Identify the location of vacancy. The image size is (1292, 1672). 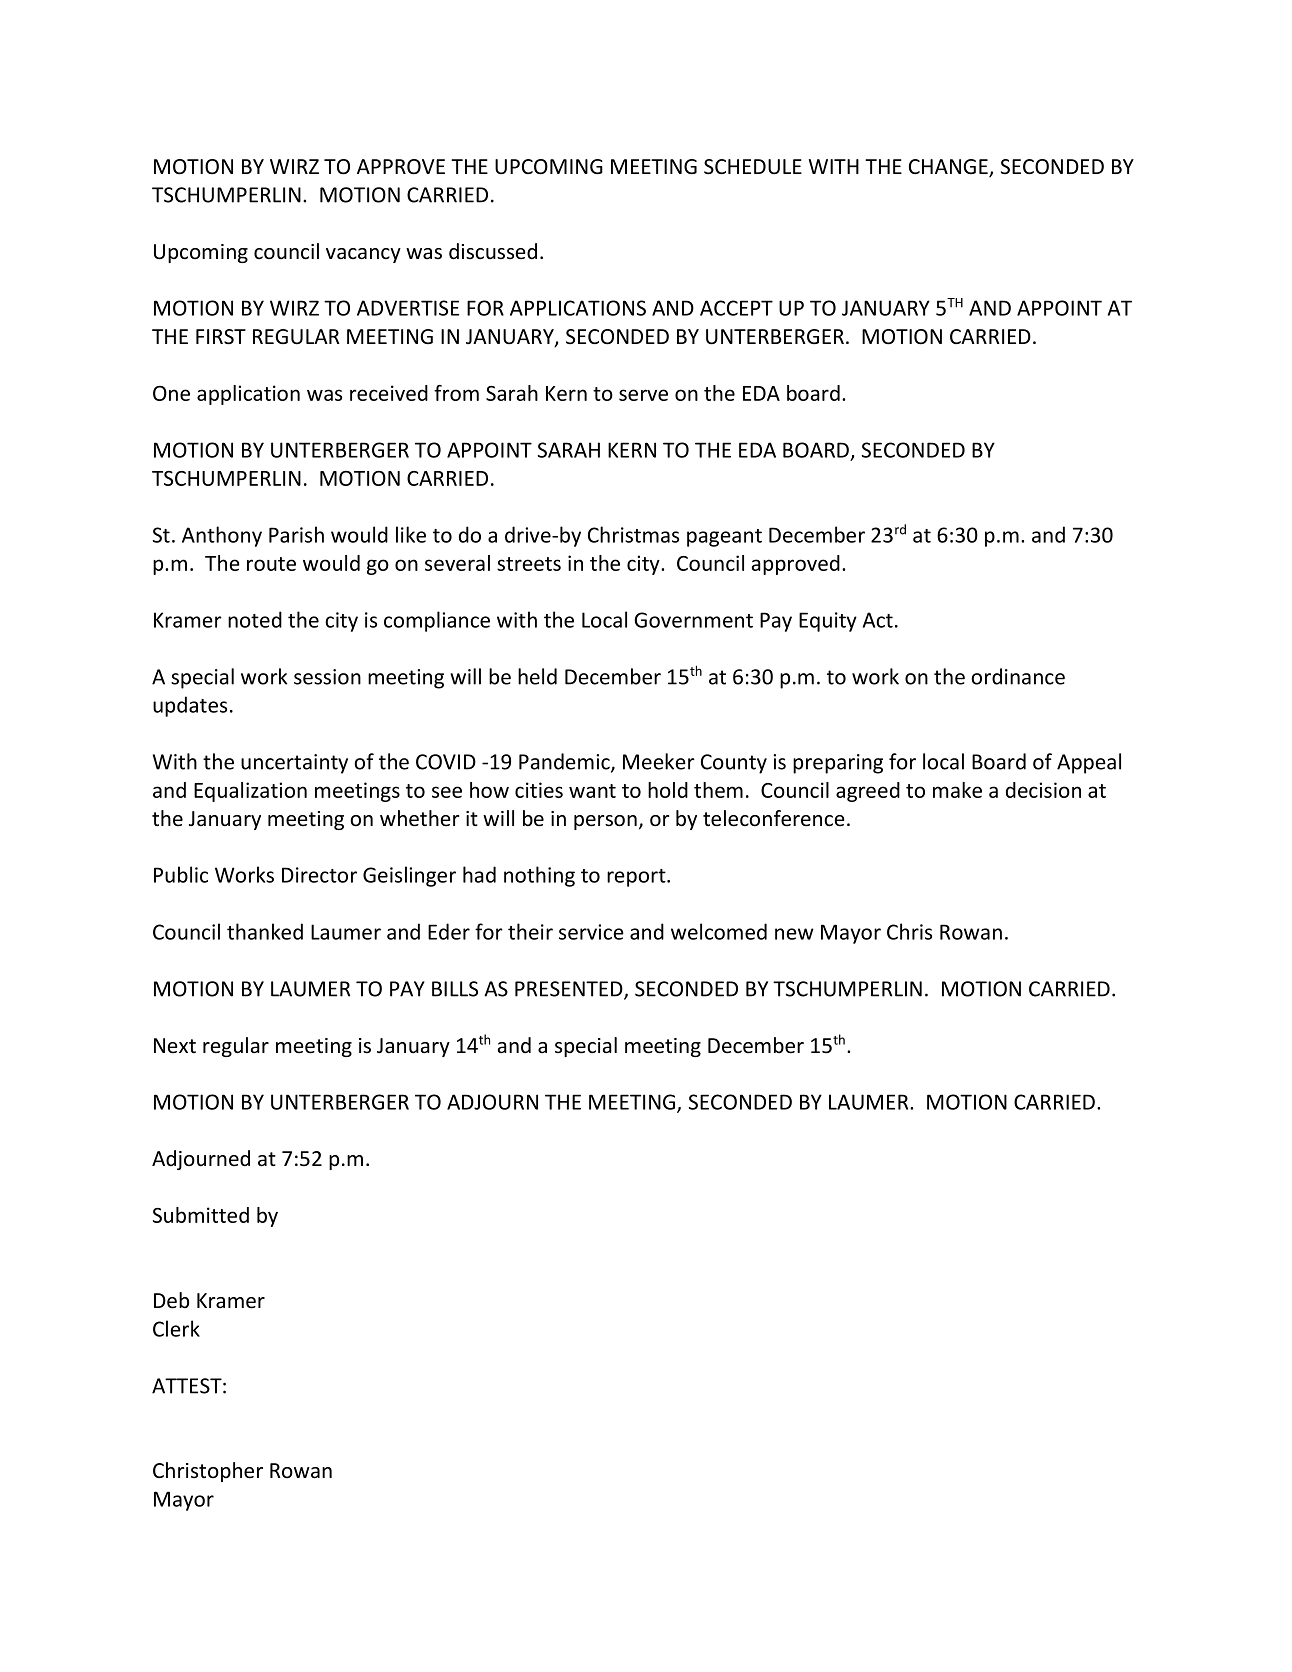
(363, 255).
